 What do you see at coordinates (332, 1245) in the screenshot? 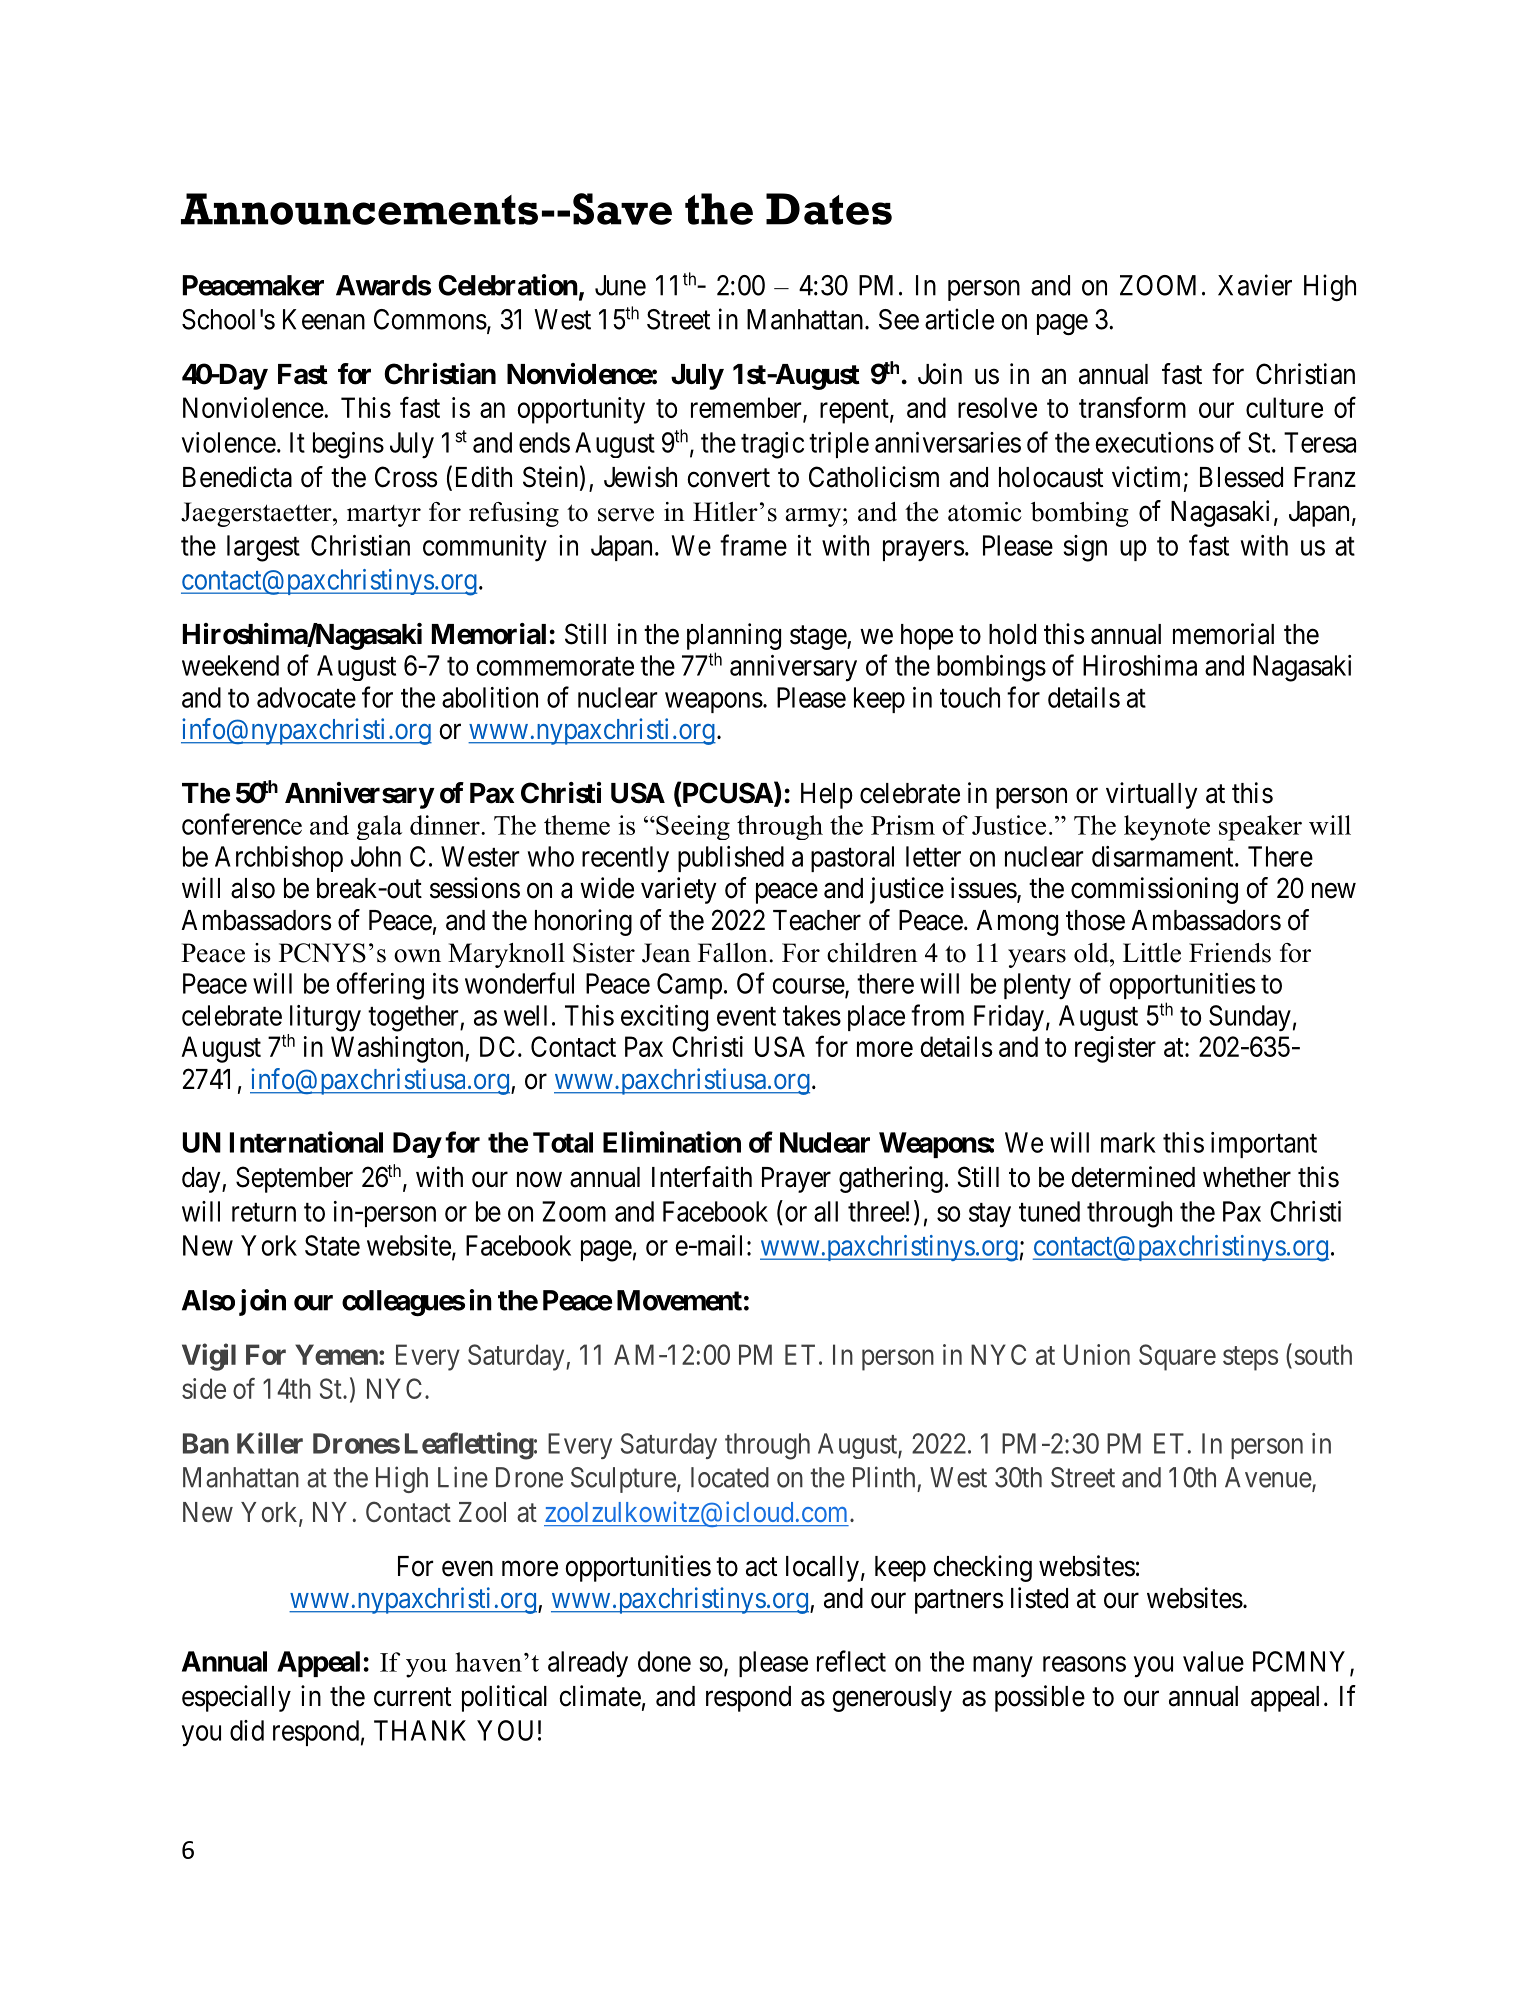
I see `State` at bounding box center [332, 1245].
